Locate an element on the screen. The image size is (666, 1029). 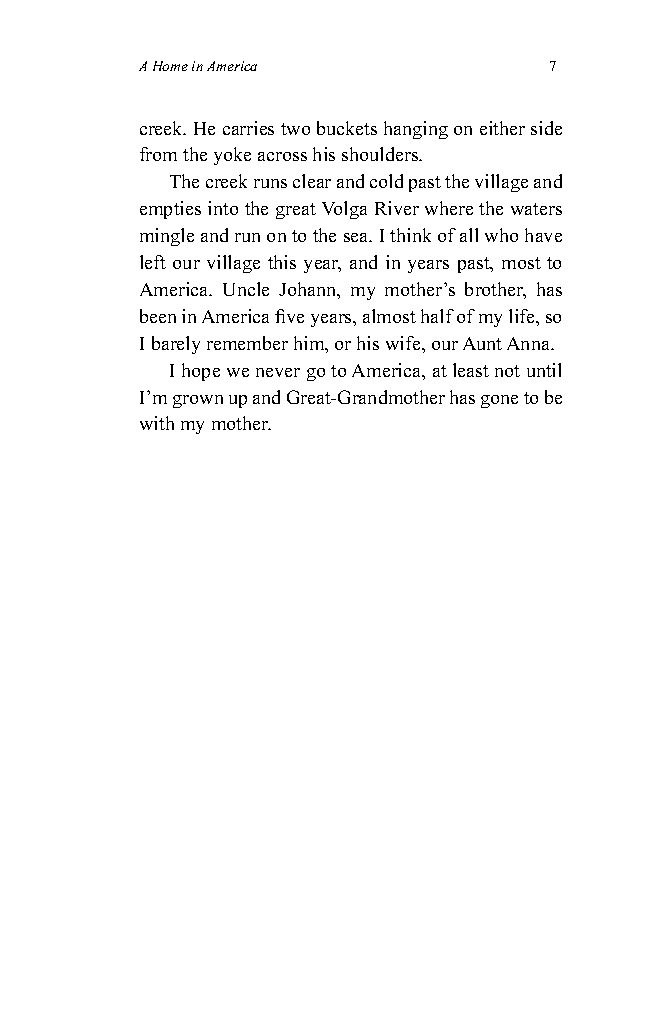
two is located at coordinates (295, 129).
